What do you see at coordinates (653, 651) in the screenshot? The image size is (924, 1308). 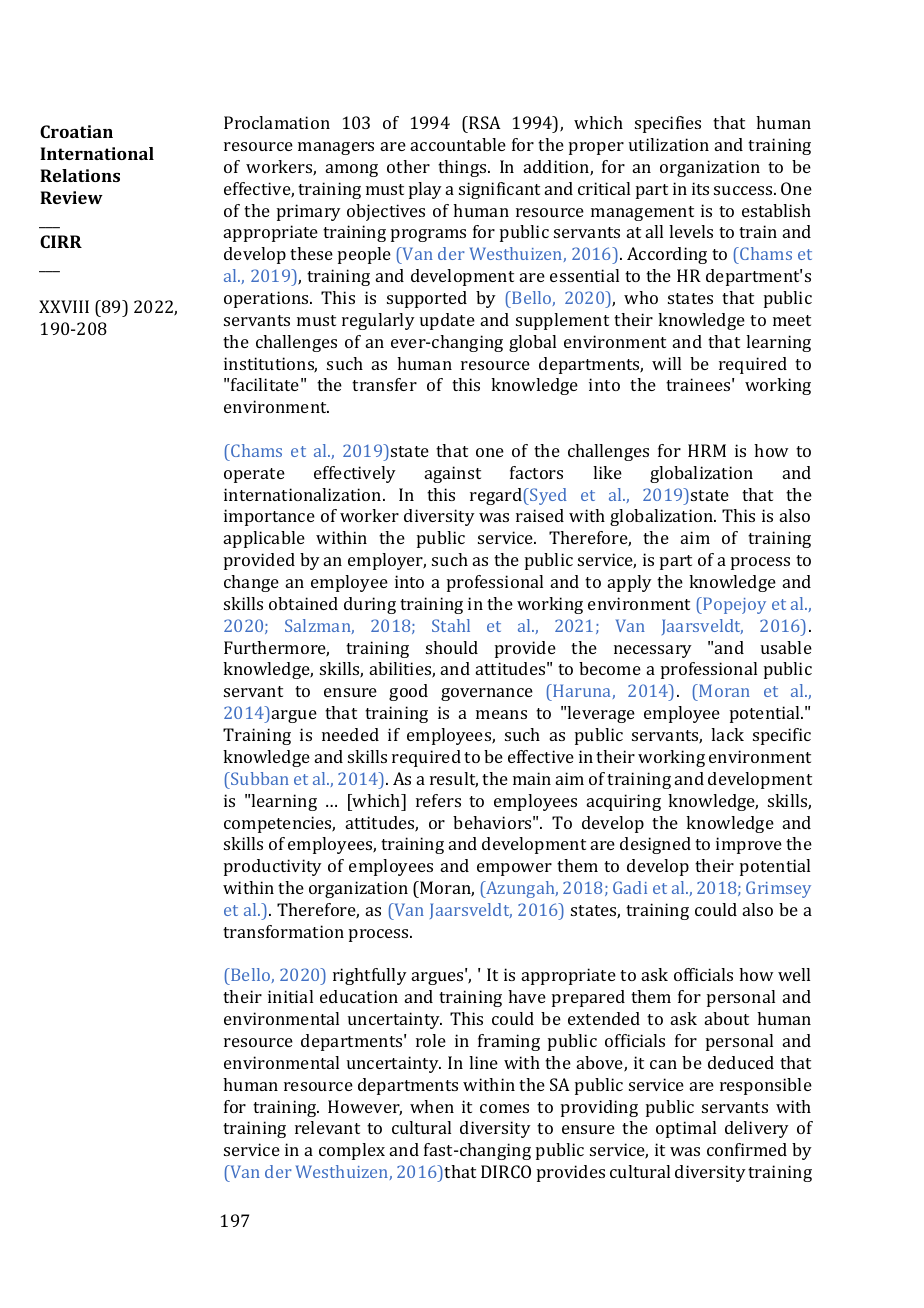 I see `necessary` at bounding box center [653, 651].
